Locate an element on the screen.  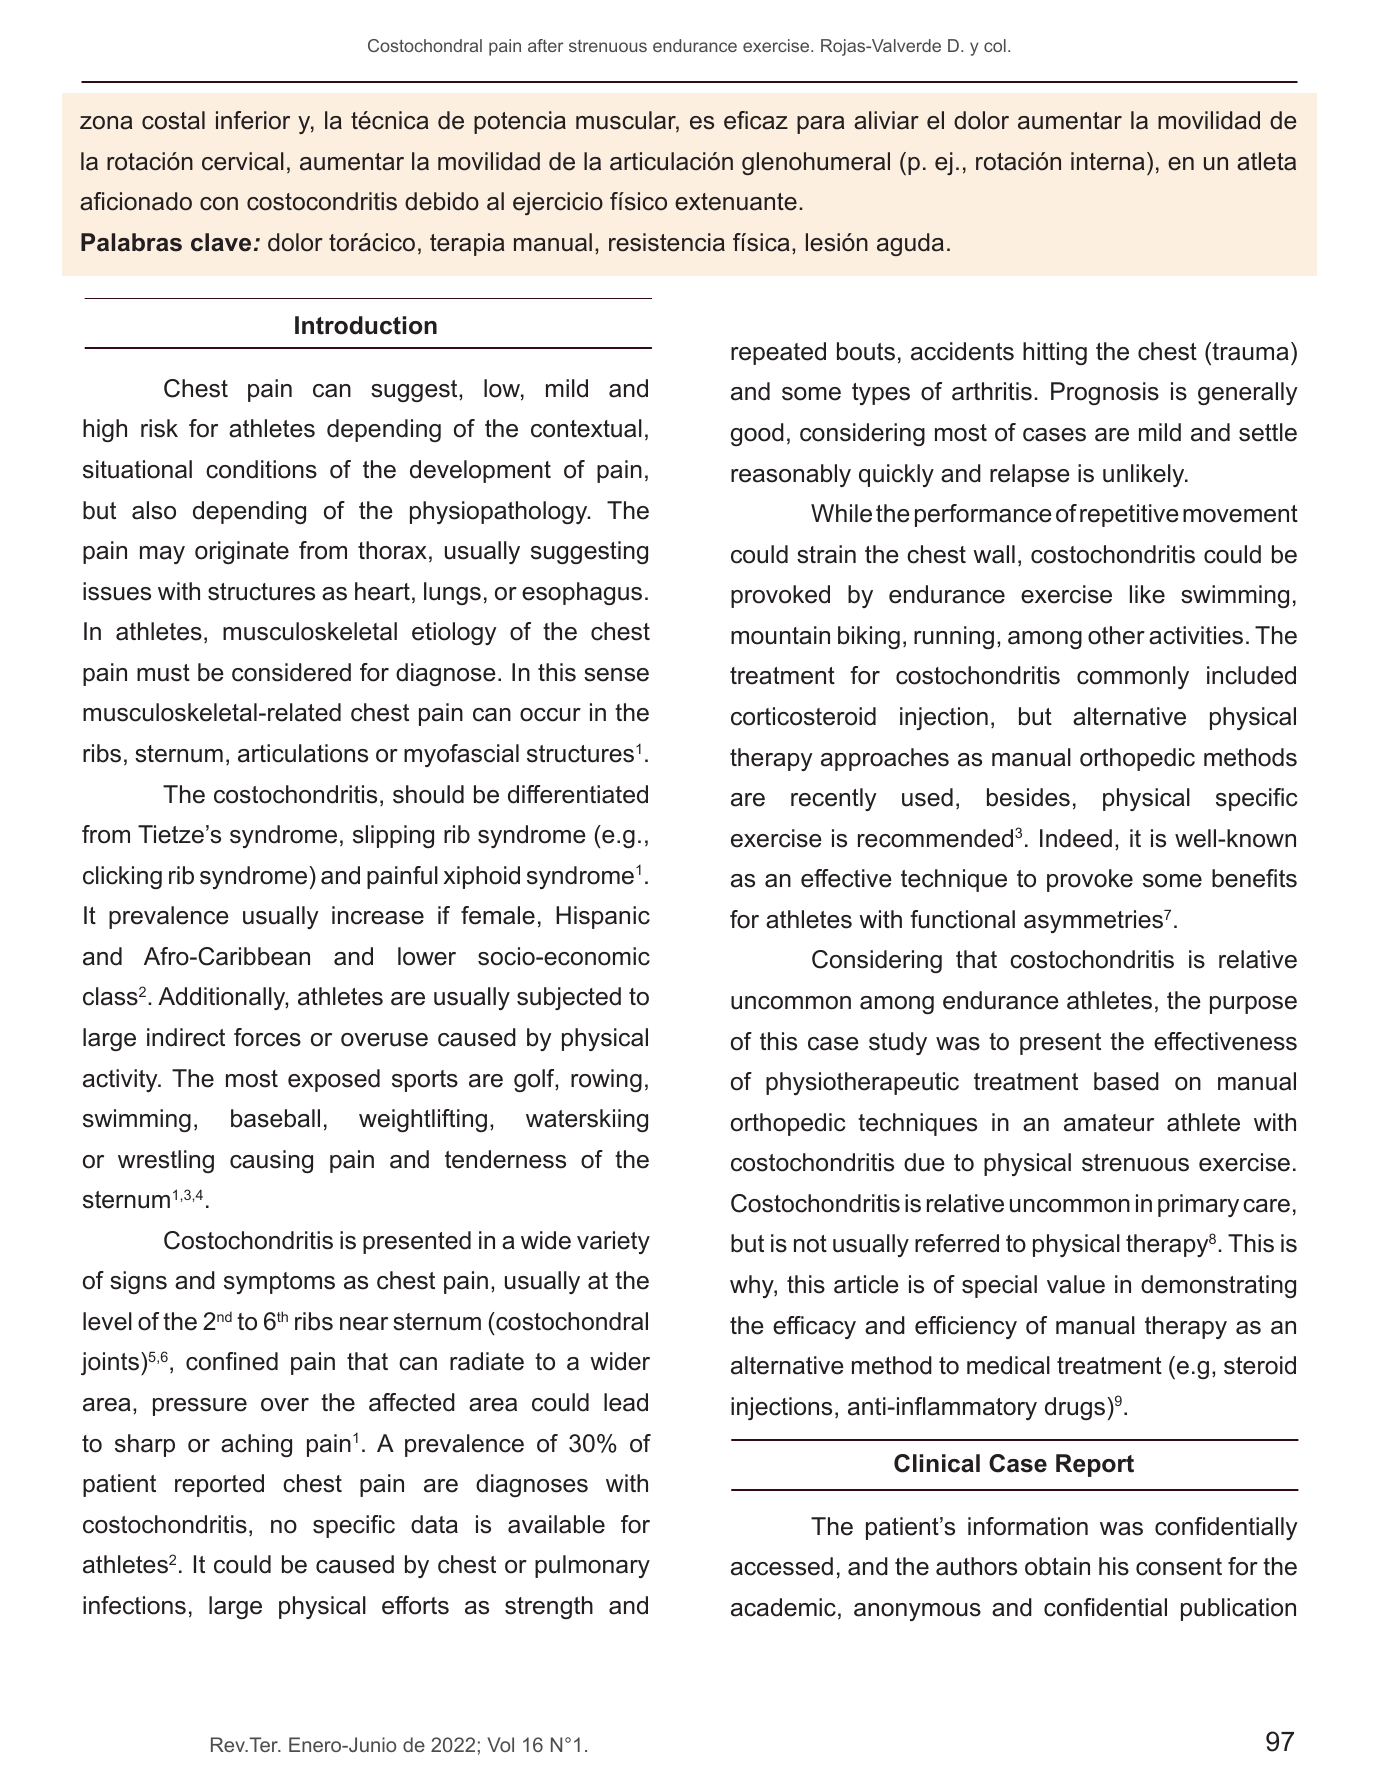
inferior is located at coordinates (253, 120).
